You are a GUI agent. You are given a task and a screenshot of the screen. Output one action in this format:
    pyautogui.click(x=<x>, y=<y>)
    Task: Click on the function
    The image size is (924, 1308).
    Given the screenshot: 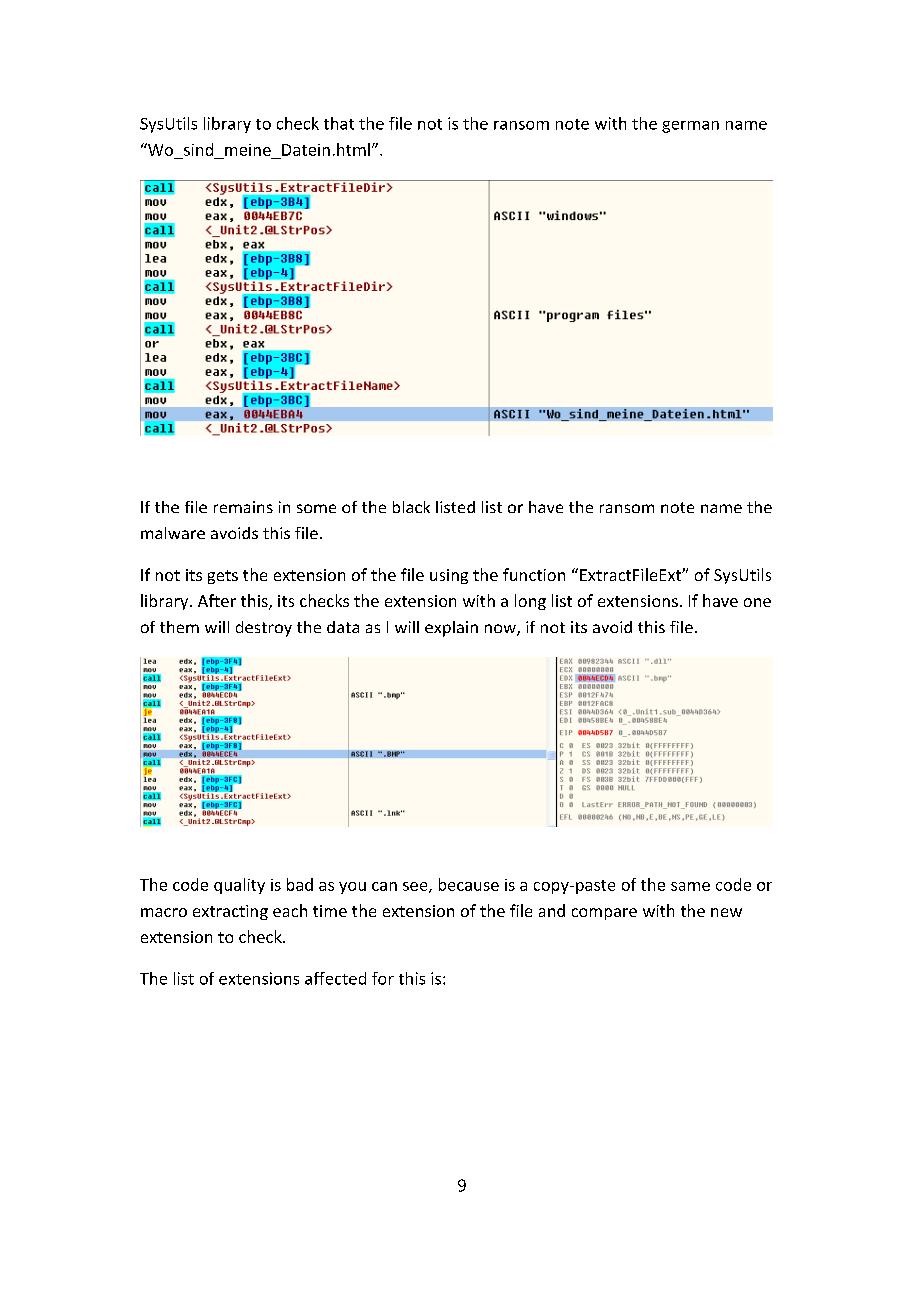 What is the action you would take?
    pyautogui.click(x=534, y=574)
